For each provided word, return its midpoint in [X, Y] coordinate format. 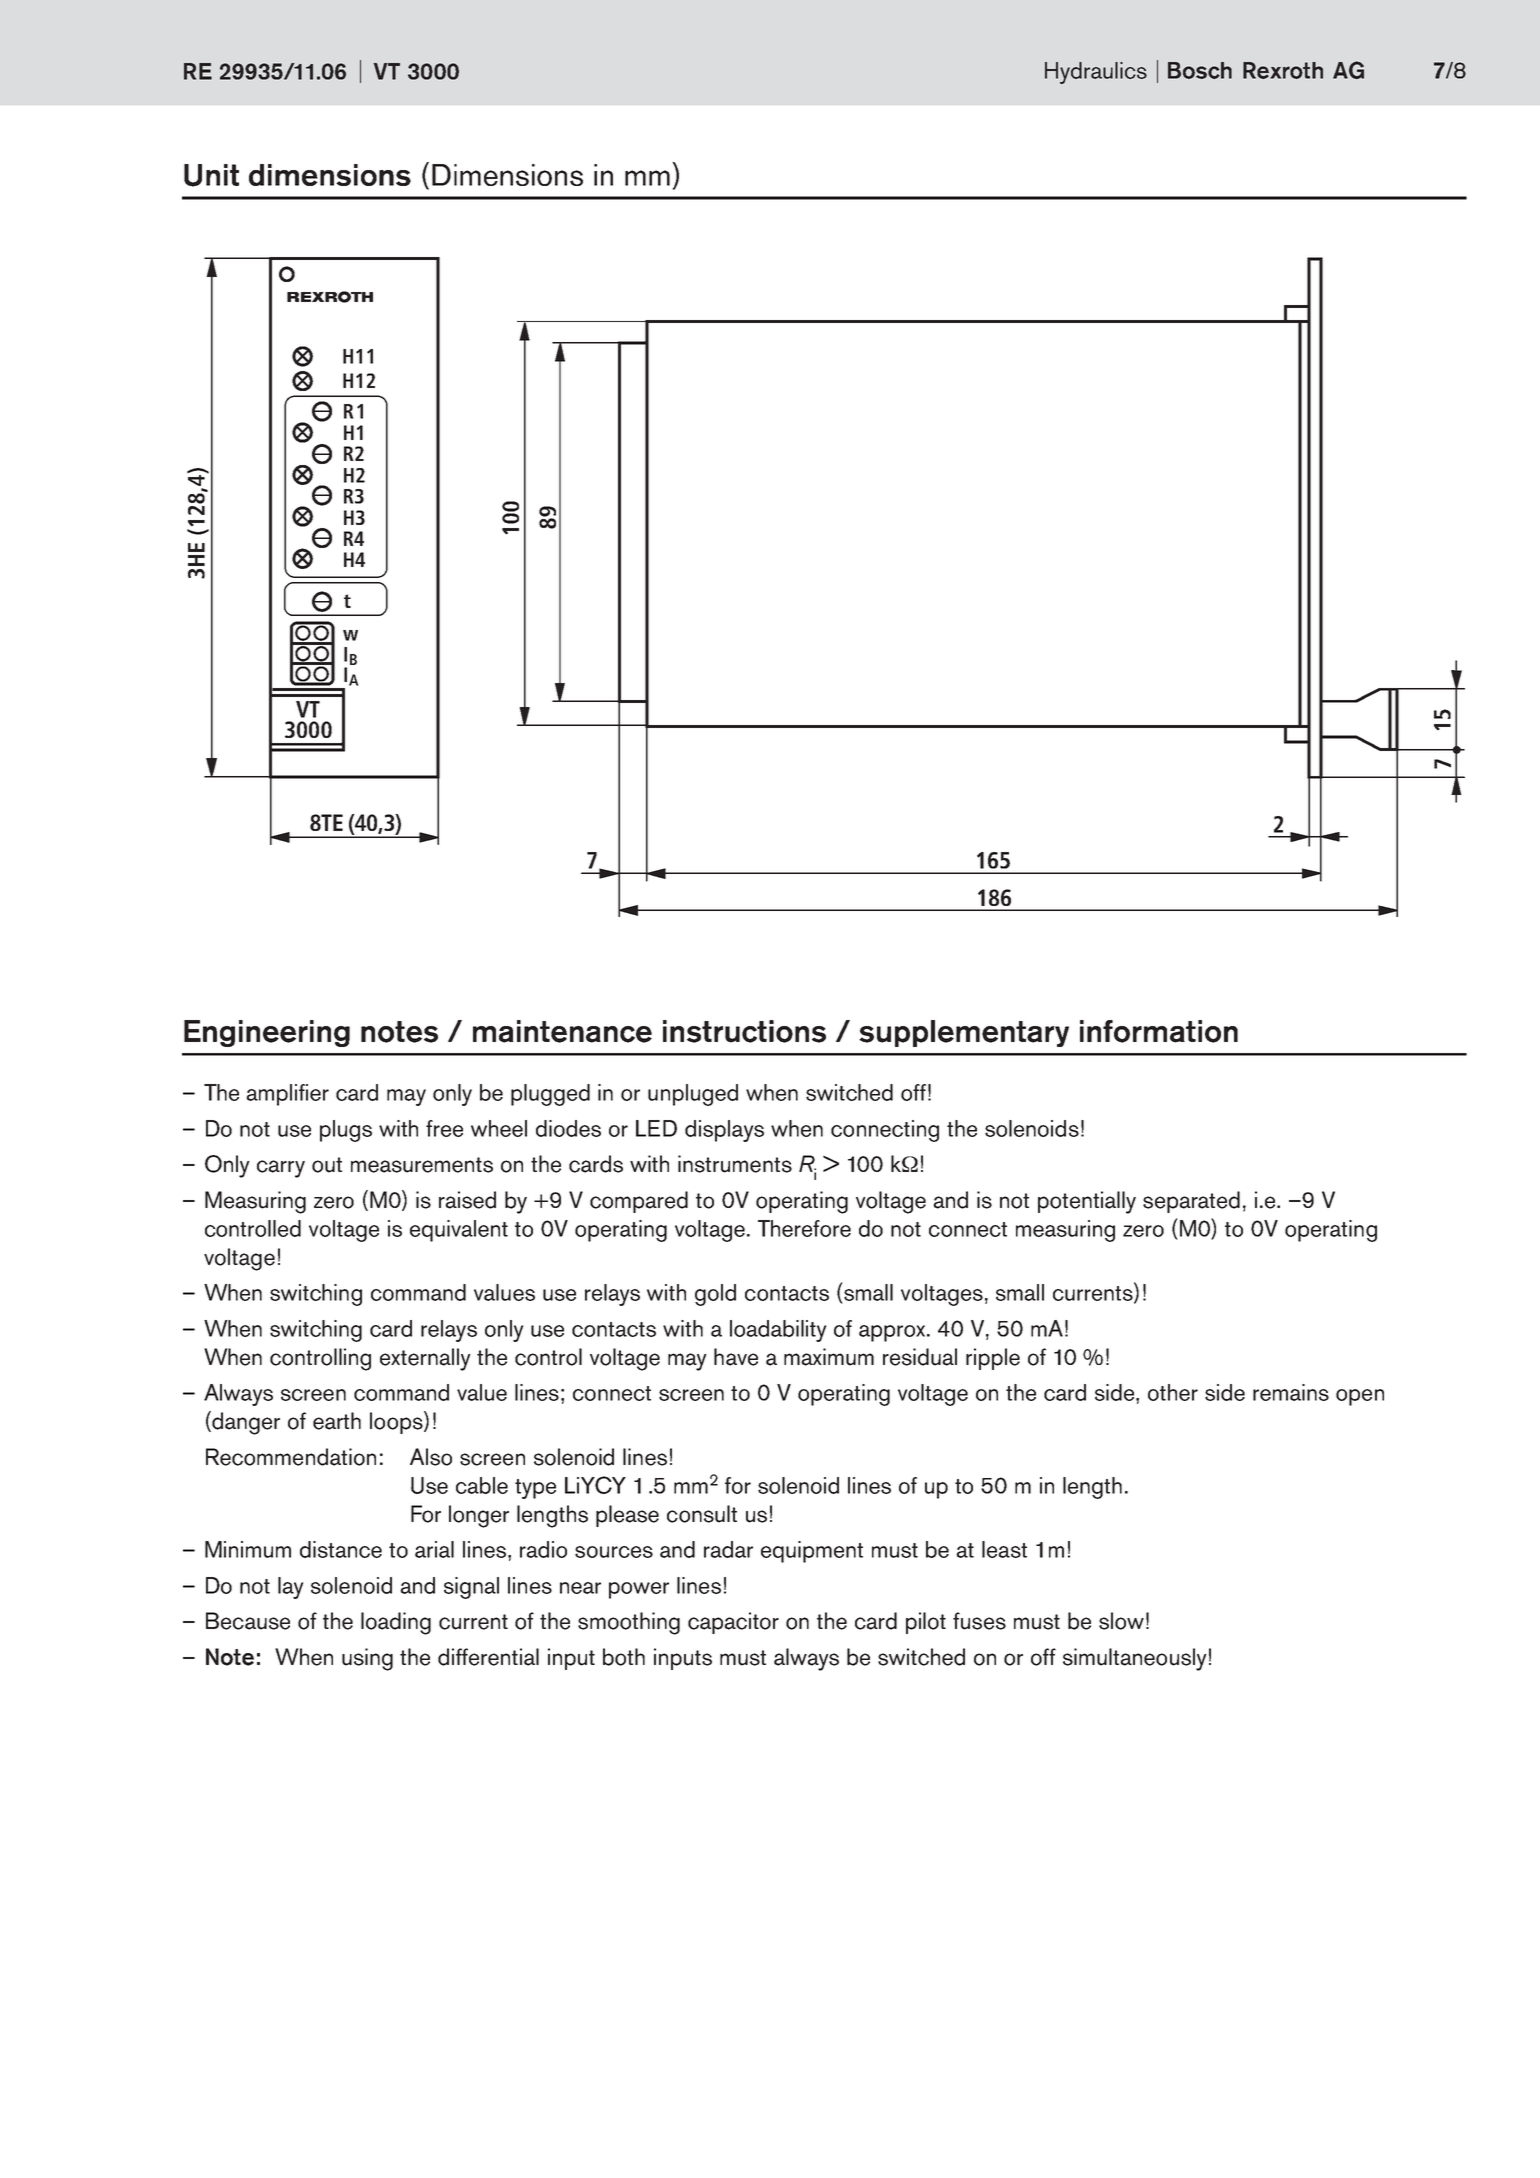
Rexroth [1283, 70]
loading [396, 1623]
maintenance [562, 1031]
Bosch [1200, 70]
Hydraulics [1096, 73]
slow [1121, 1621]
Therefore [804, 1228]
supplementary [964, 1033]
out [327, 1165]
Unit [211, 175]
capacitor [733, 1623]
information [1159, 1031]
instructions [744, 1031]
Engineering [267, 1033]
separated [1191, 1202]
